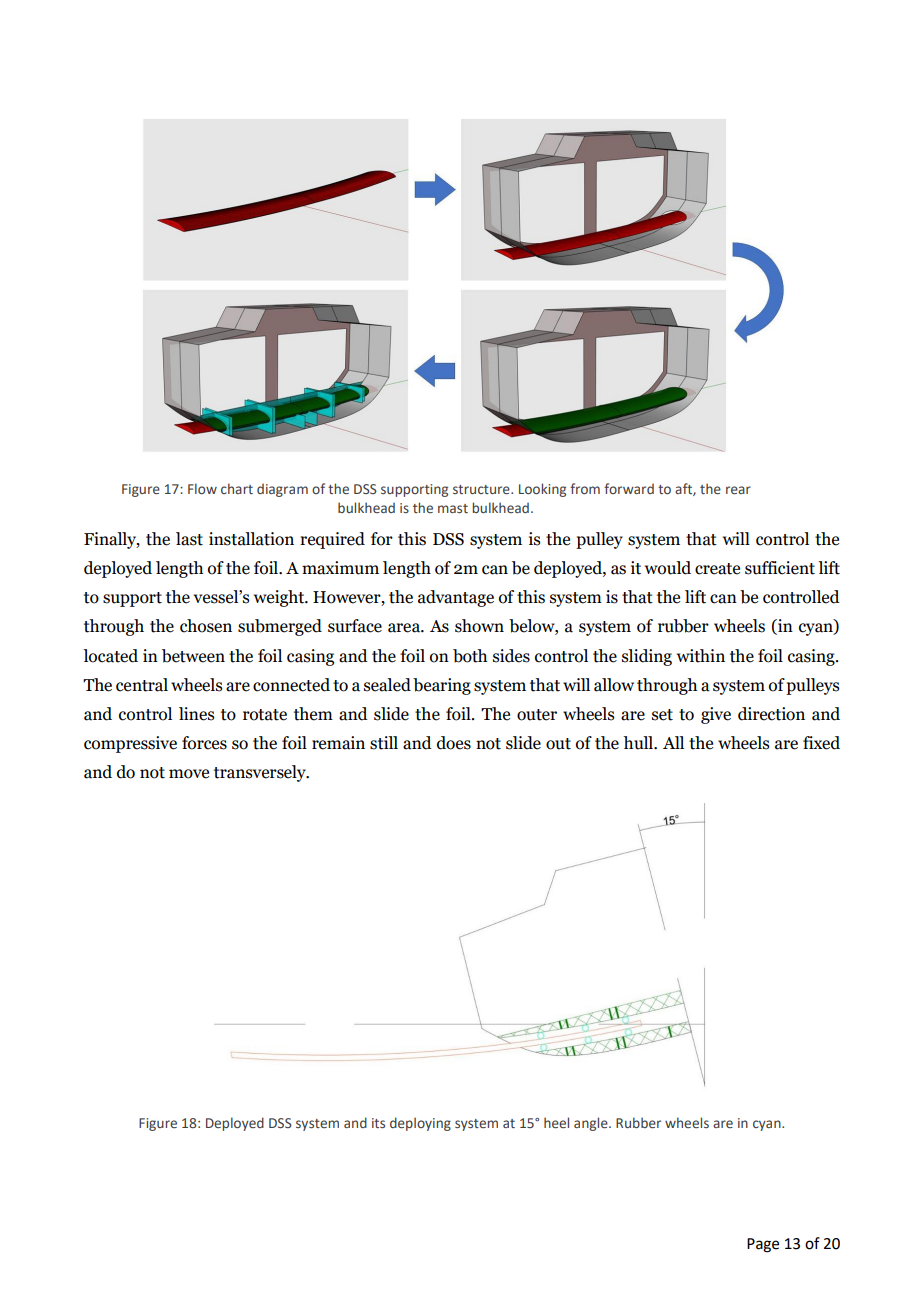  I want to click on give, so click(716, 715).
